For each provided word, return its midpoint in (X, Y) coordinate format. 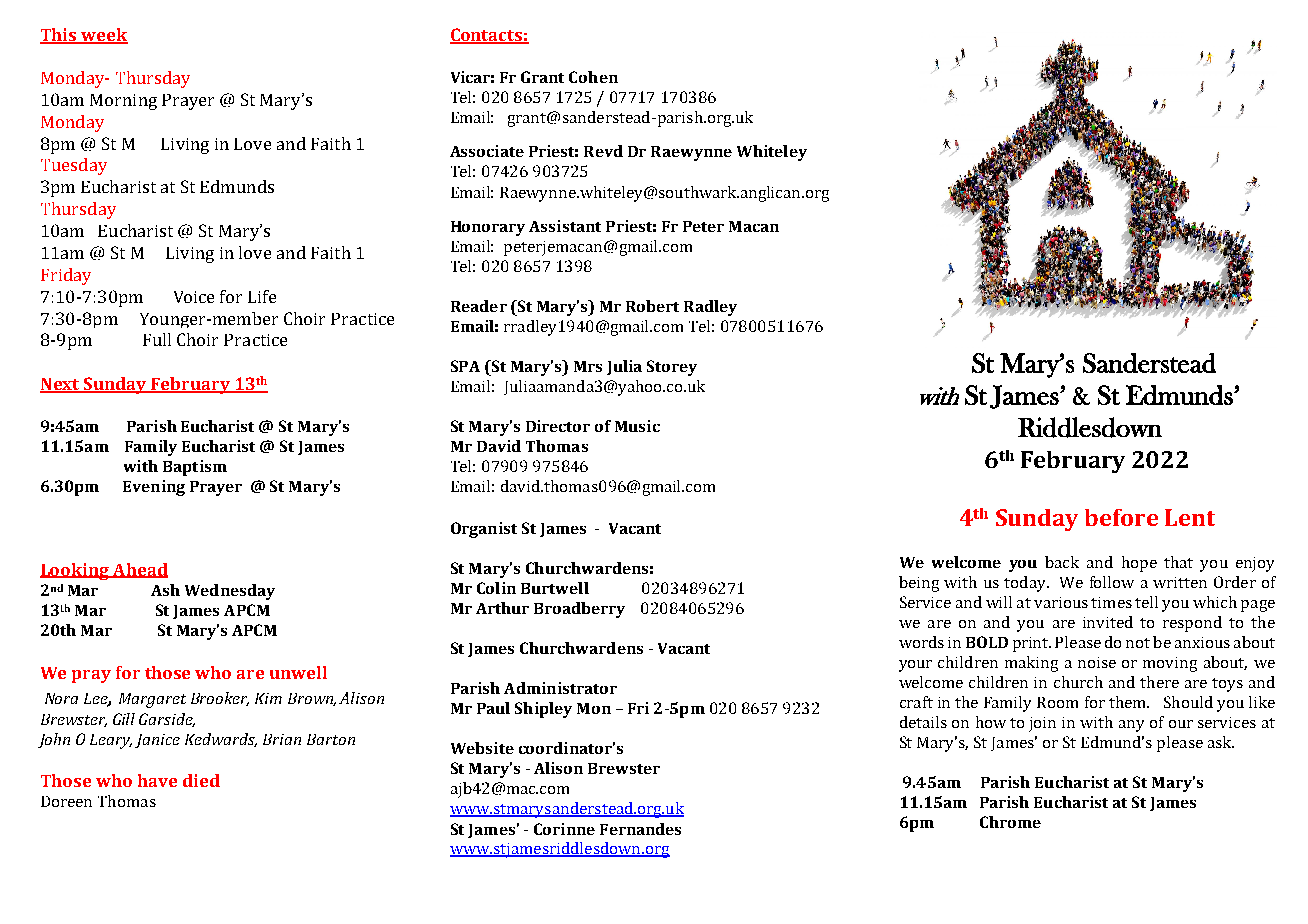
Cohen (593, 77)
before (1121, 517)
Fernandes (640, 829)
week (103, 35)
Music (637, 426)
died (201, 780)
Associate (487, 151)
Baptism (195, 468)
